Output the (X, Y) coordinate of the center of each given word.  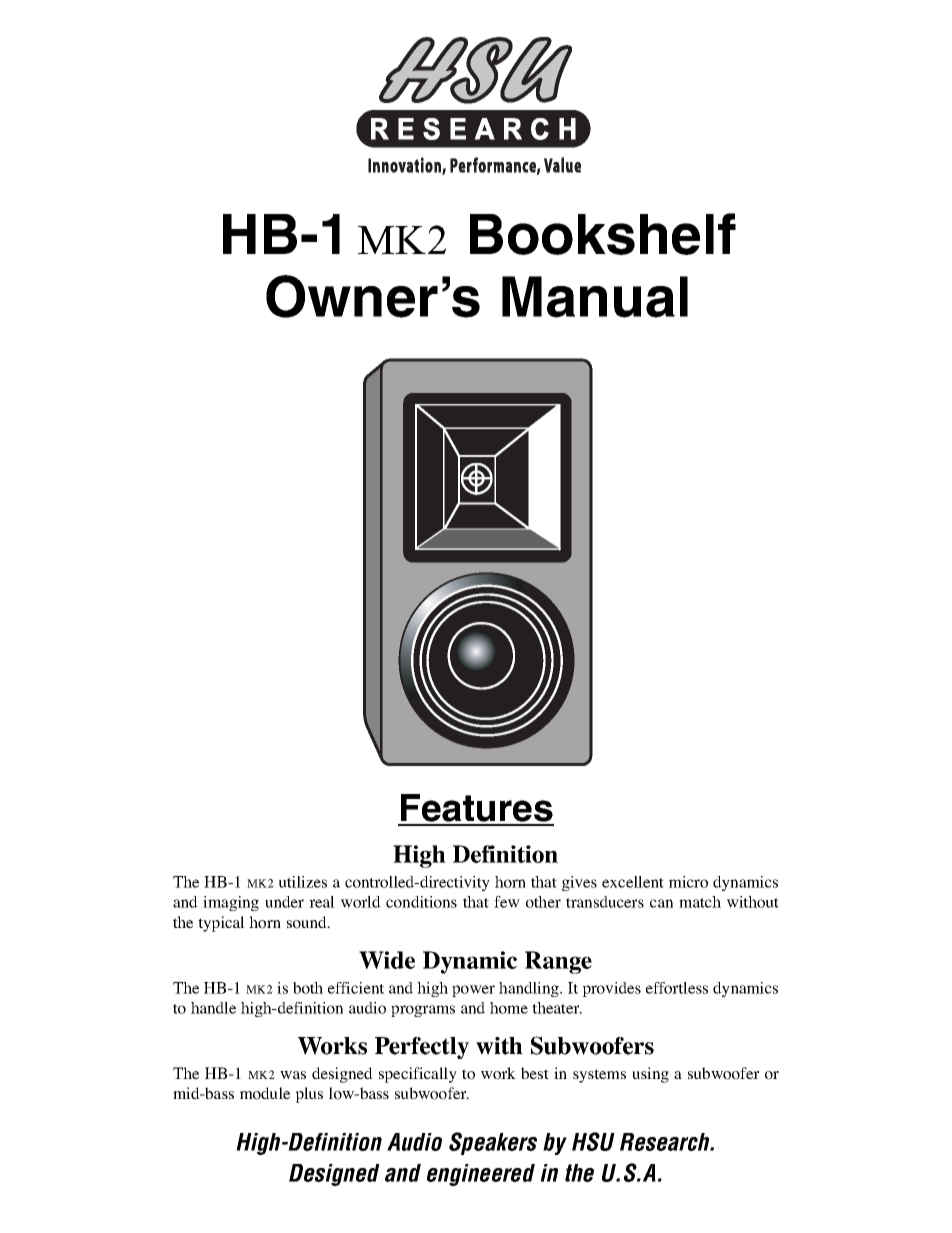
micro (688, 882)
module (265, 1093)
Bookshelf (603, 234)
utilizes (303, 882)
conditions (421, 902)
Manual (595, 297)
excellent (633, 882)
